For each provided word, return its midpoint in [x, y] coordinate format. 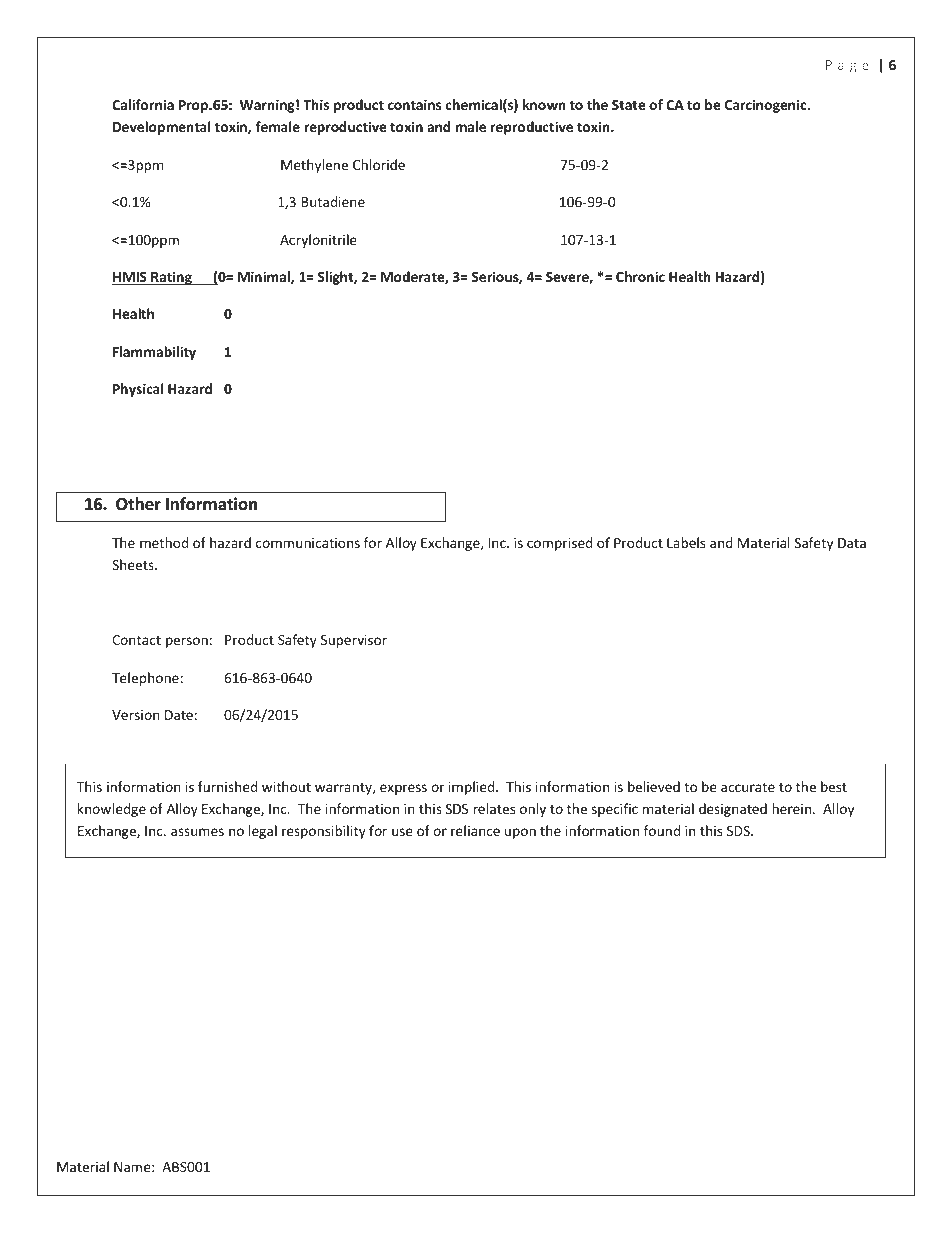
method [164, 542]
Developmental [162, 128]
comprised [559, 544]
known [544, 104]
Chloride [379, 164]
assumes [197, 832]
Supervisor [354, 641]
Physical [138, 390]
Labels [686, 542]
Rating [171, 278]
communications [308, 543]
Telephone [145, 679]
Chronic [640, 276]
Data [852, 543]
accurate [748, 787]
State [629, 105]
